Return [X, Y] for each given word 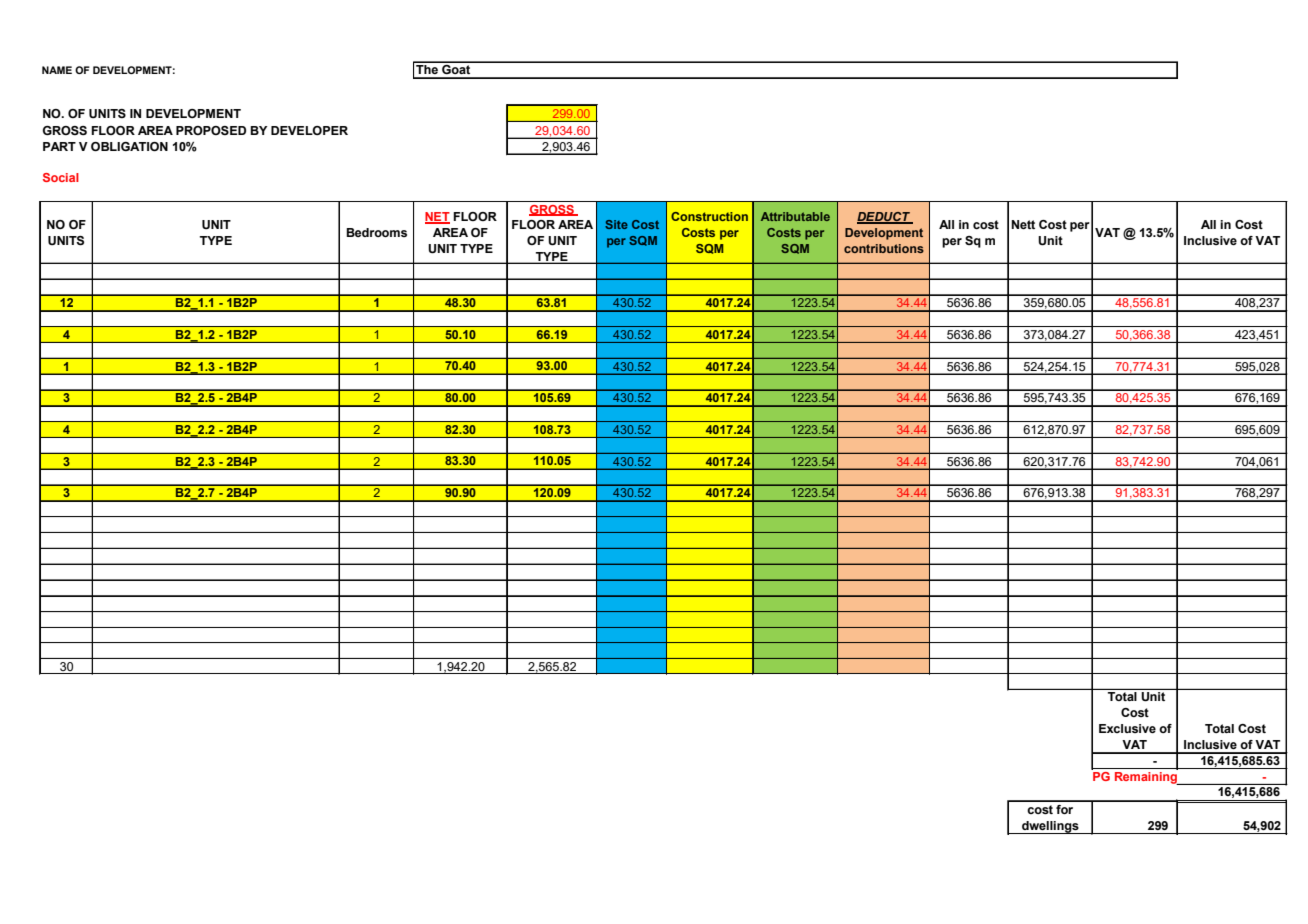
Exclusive [1127, 728]
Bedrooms [376, 232]
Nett [1023, 224]
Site [616, 224]
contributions [884, 248]
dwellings [1050, 827]
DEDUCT [885, 218]
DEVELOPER [309, 130]
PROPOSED [211, 130]
